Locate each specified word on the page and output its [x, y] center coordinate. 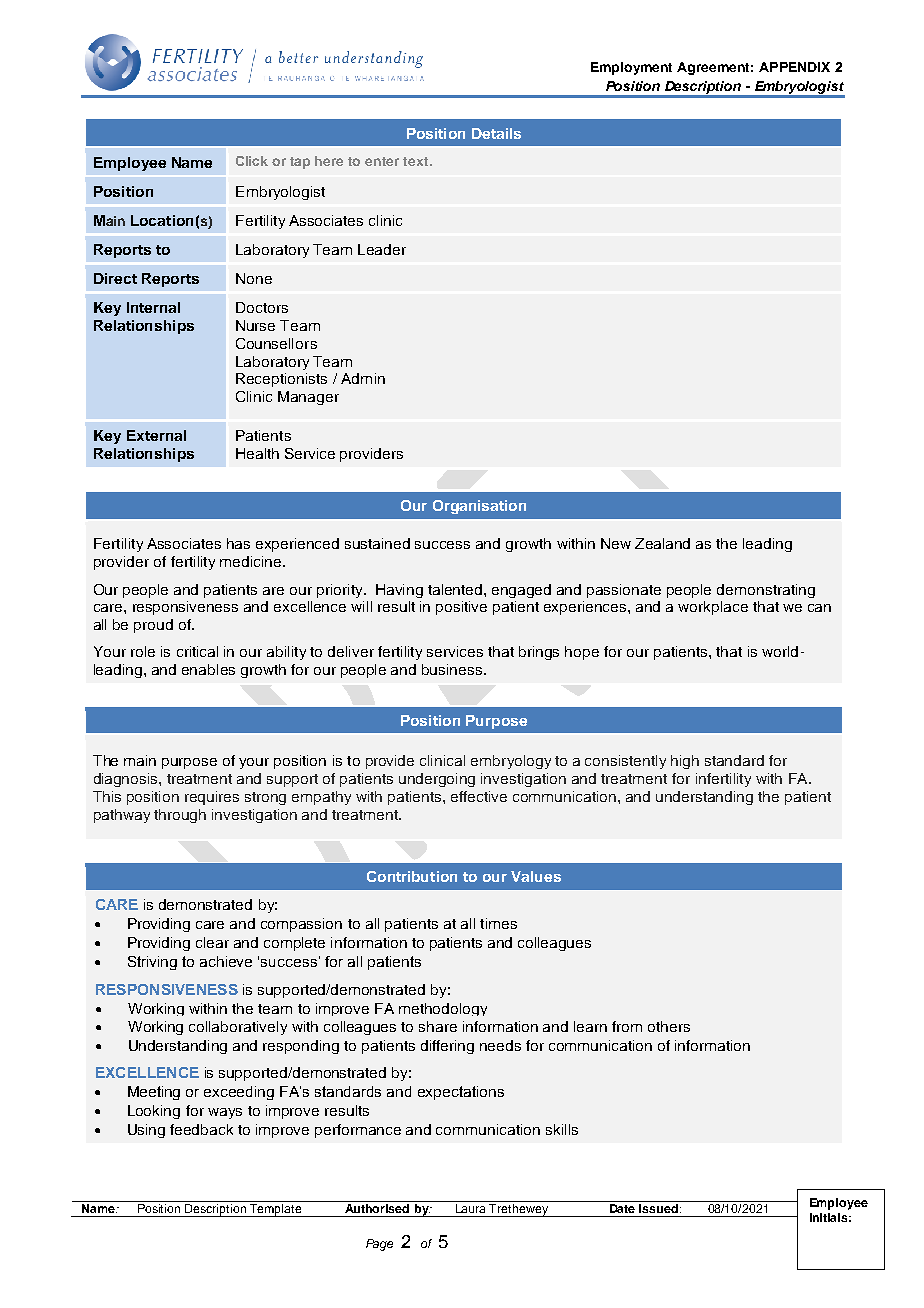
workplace [713, 608]
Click [252, 161]
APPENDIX [794, 67]
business [453, 669]
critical [197, 651]
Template [276, 1210]
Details [496, 133]
